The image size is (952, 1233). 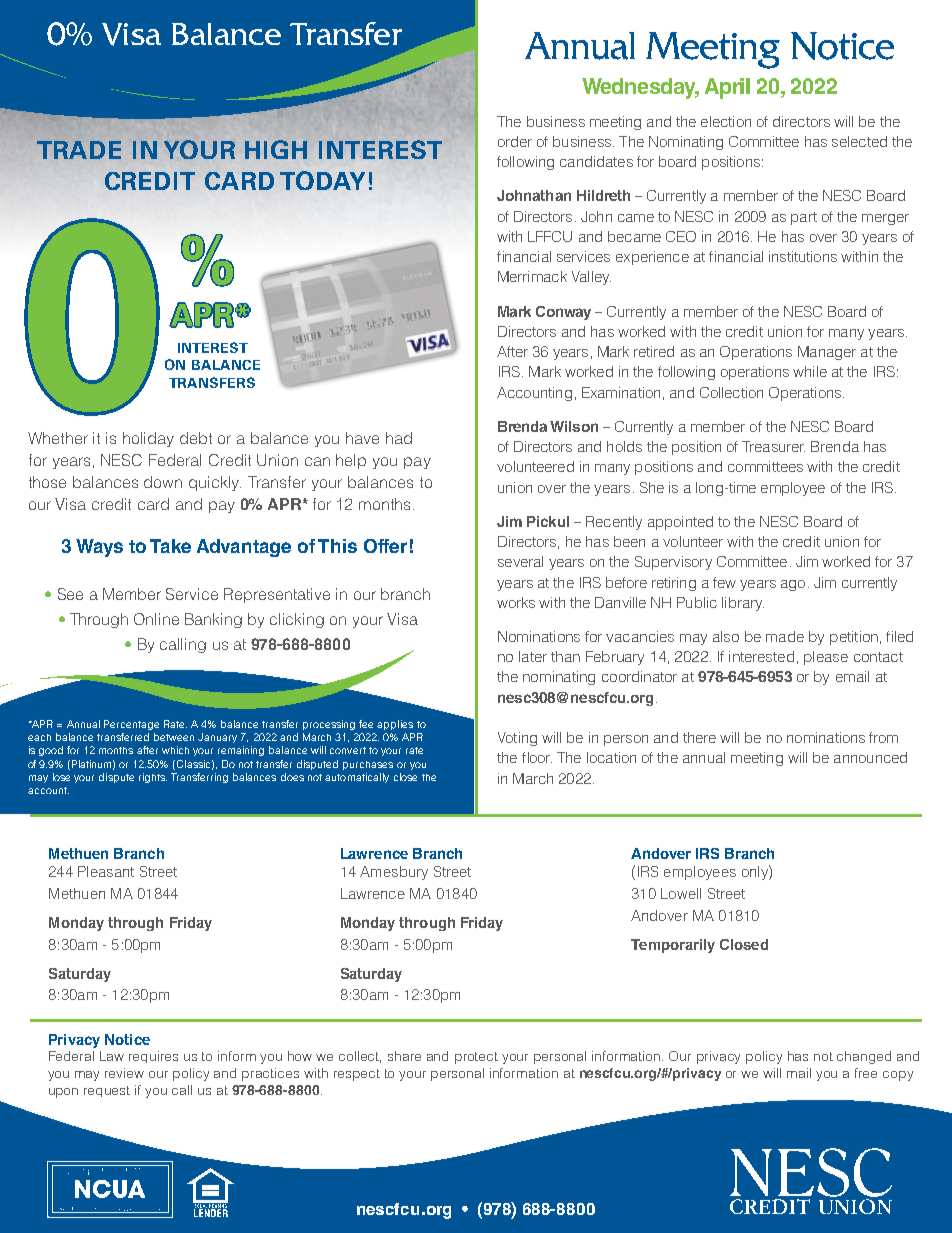 What do you see at coordinates (153, 778) in the screenshot?
I see `rights` at bounding box center [153, 778].
